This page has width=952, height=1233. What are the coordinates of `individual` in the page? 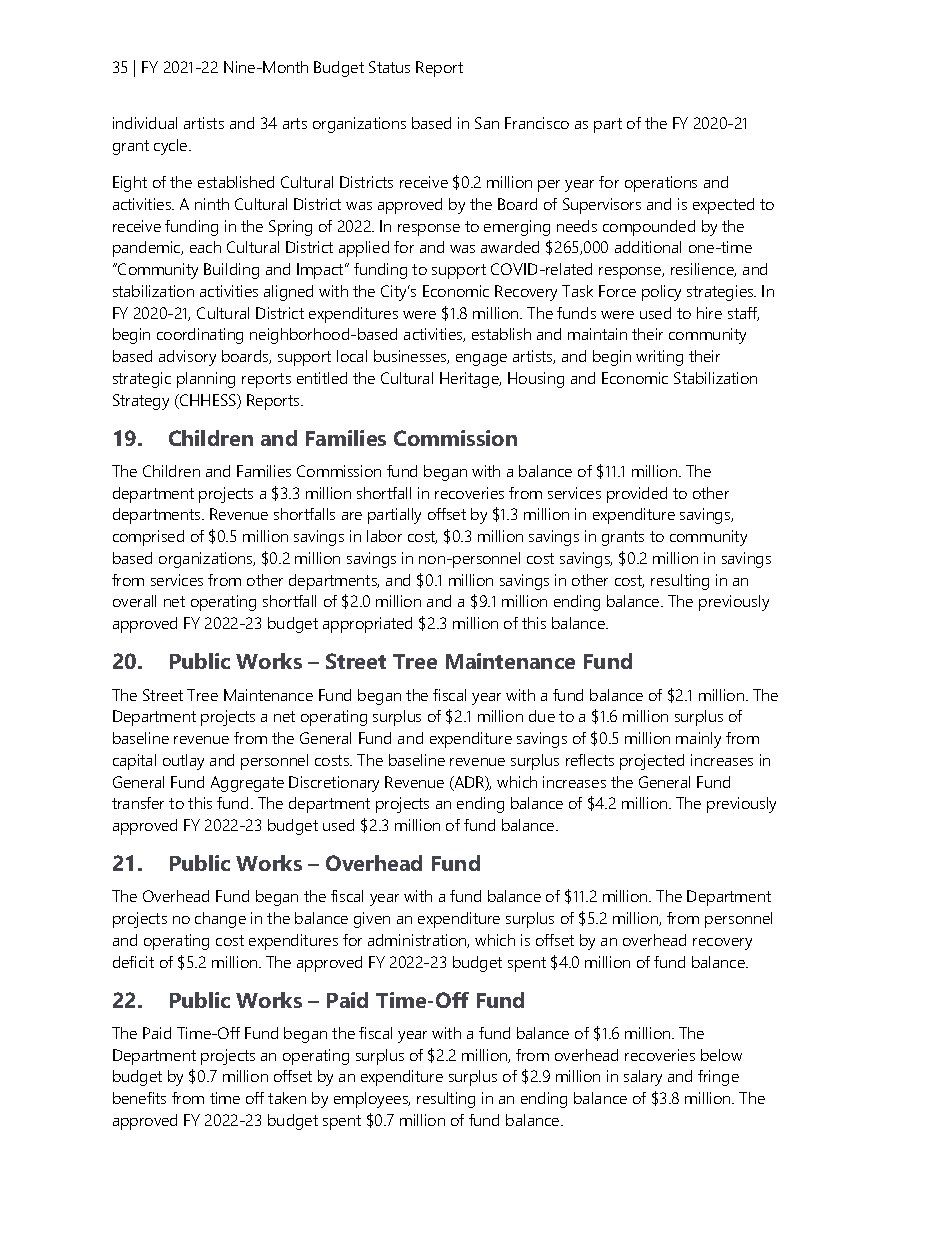 It's located at (145, 123).
